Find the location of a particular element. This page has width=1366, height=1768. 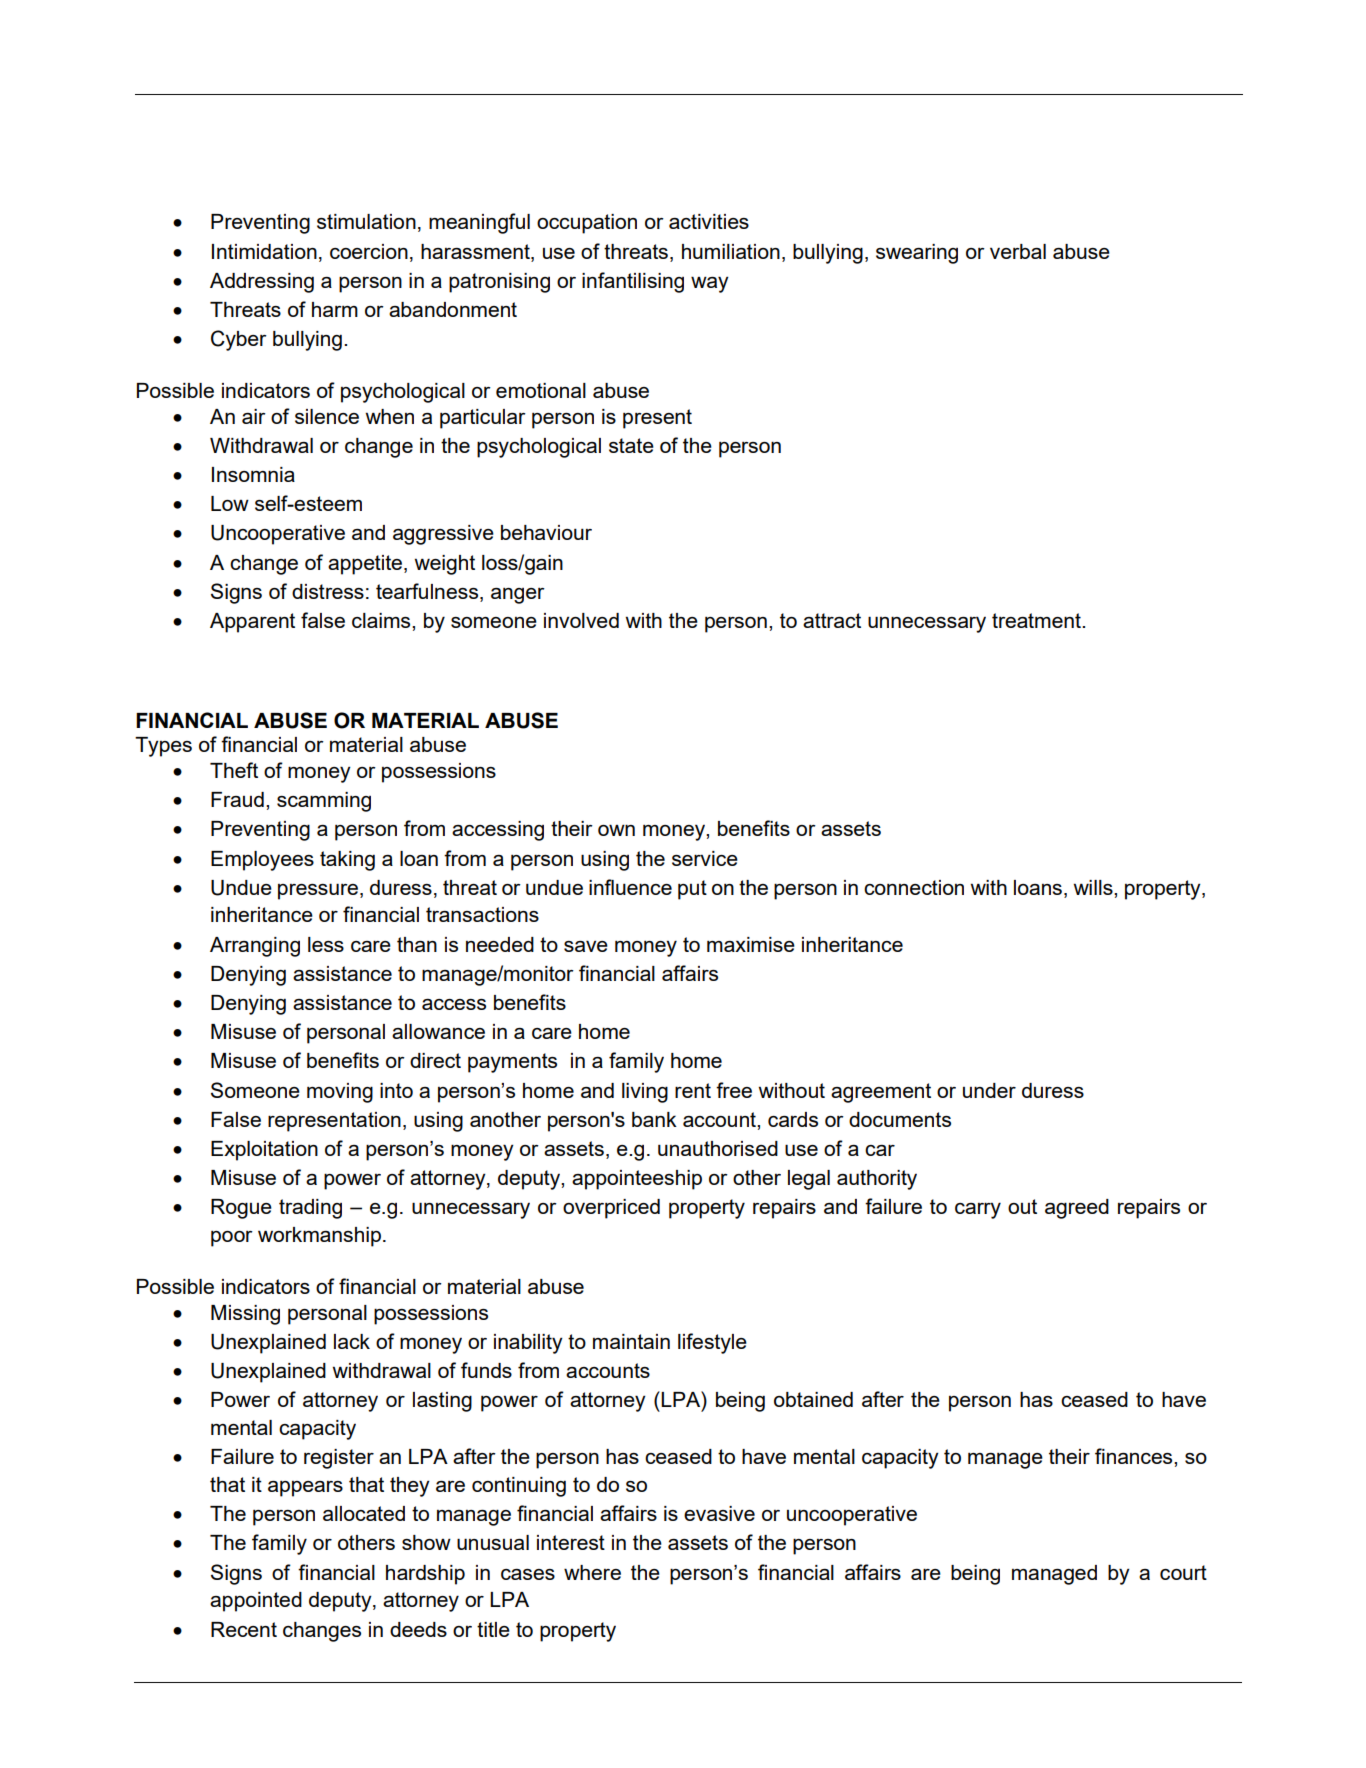

treatment is located at coordinates (1037, 620).
